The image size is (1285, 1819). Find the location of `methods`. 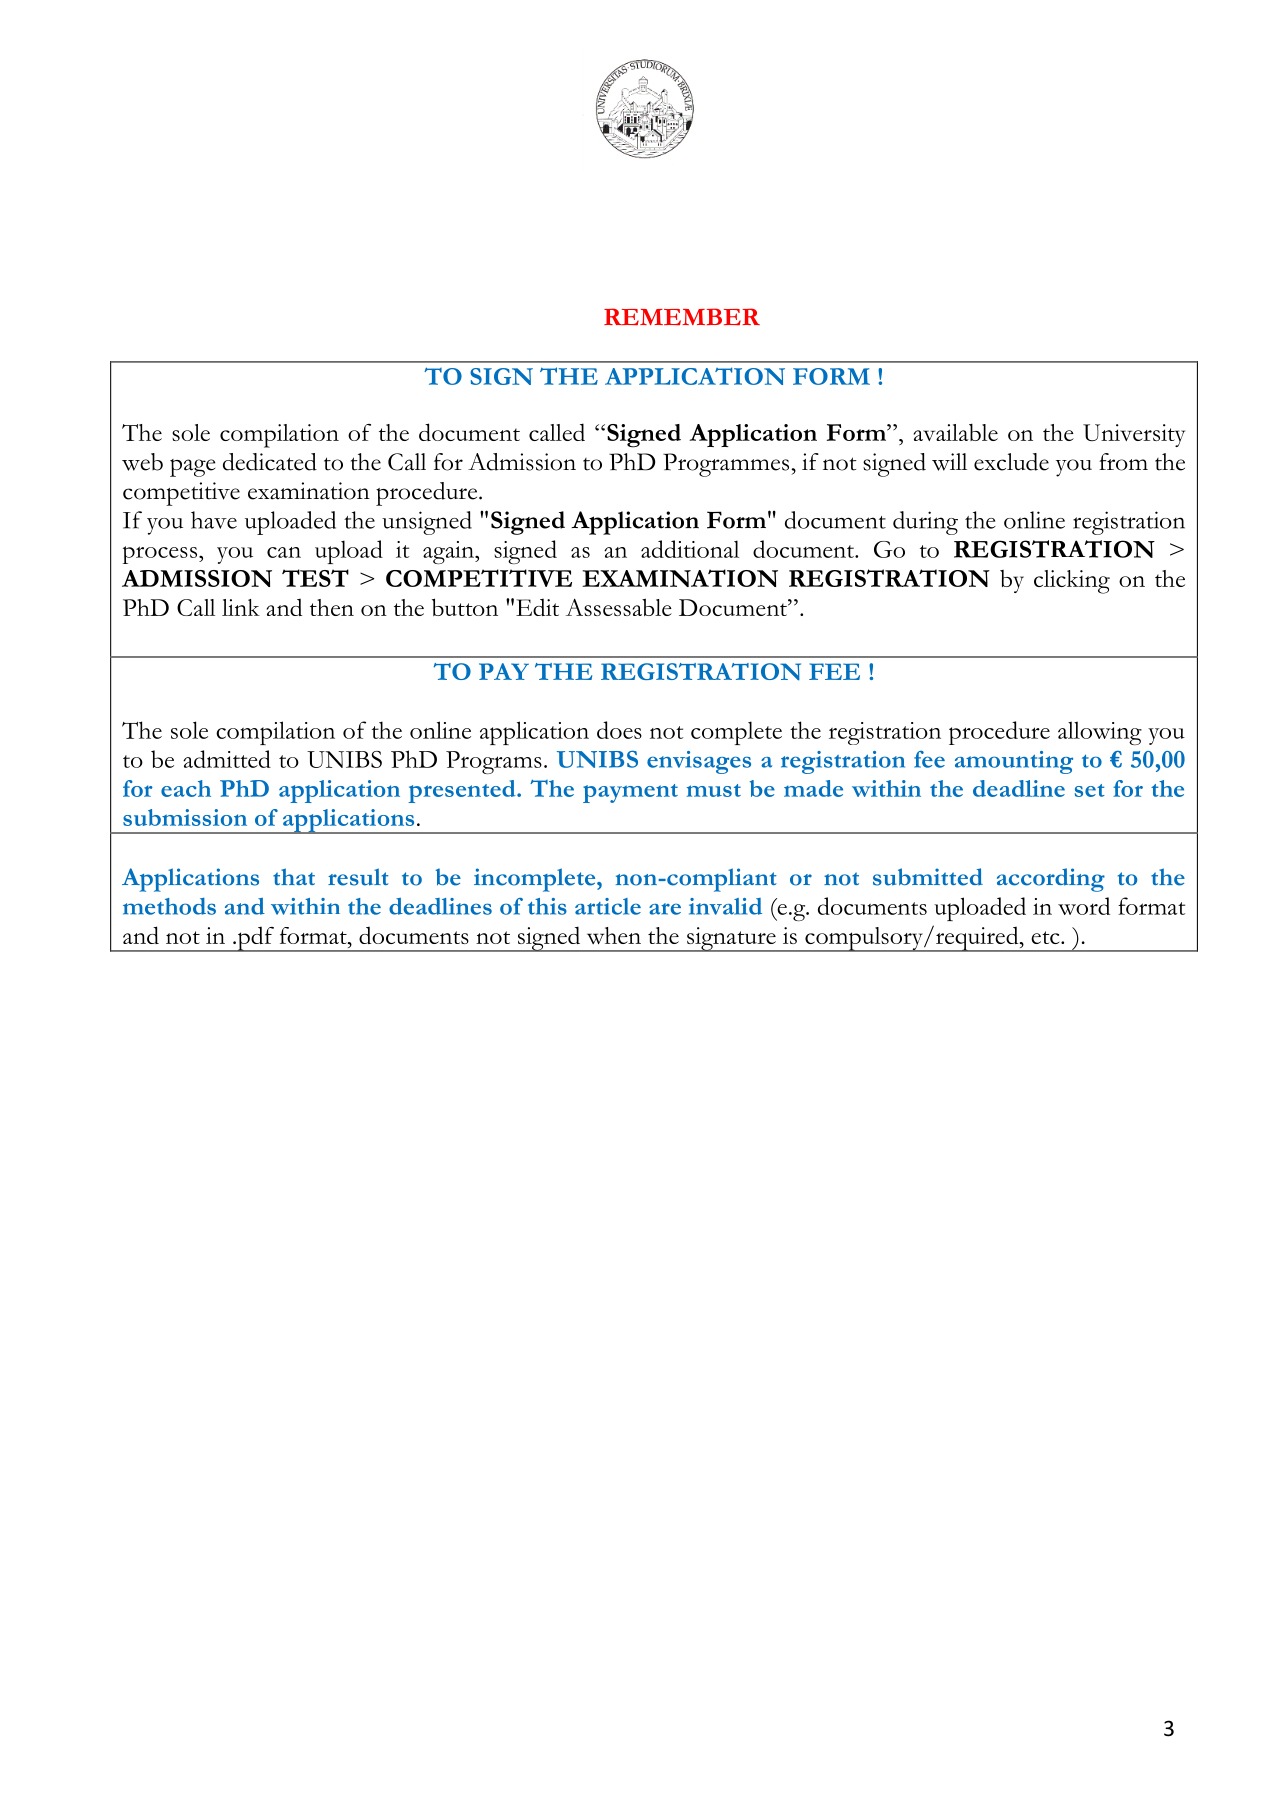

methods is located at coordinates (169, 906).
